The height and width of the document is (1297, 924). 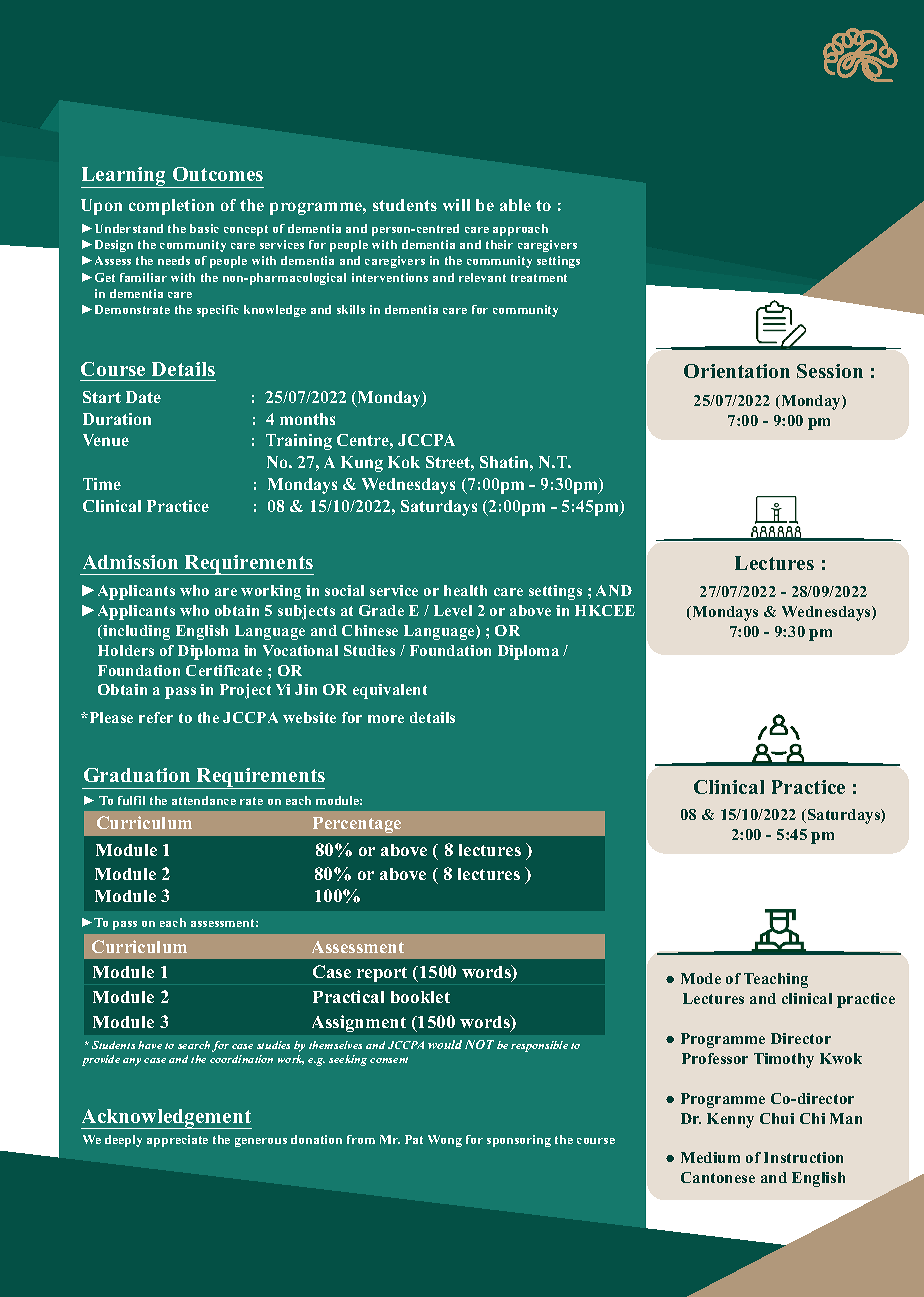 I want to click on Mode, so click(x=701, y=978).
